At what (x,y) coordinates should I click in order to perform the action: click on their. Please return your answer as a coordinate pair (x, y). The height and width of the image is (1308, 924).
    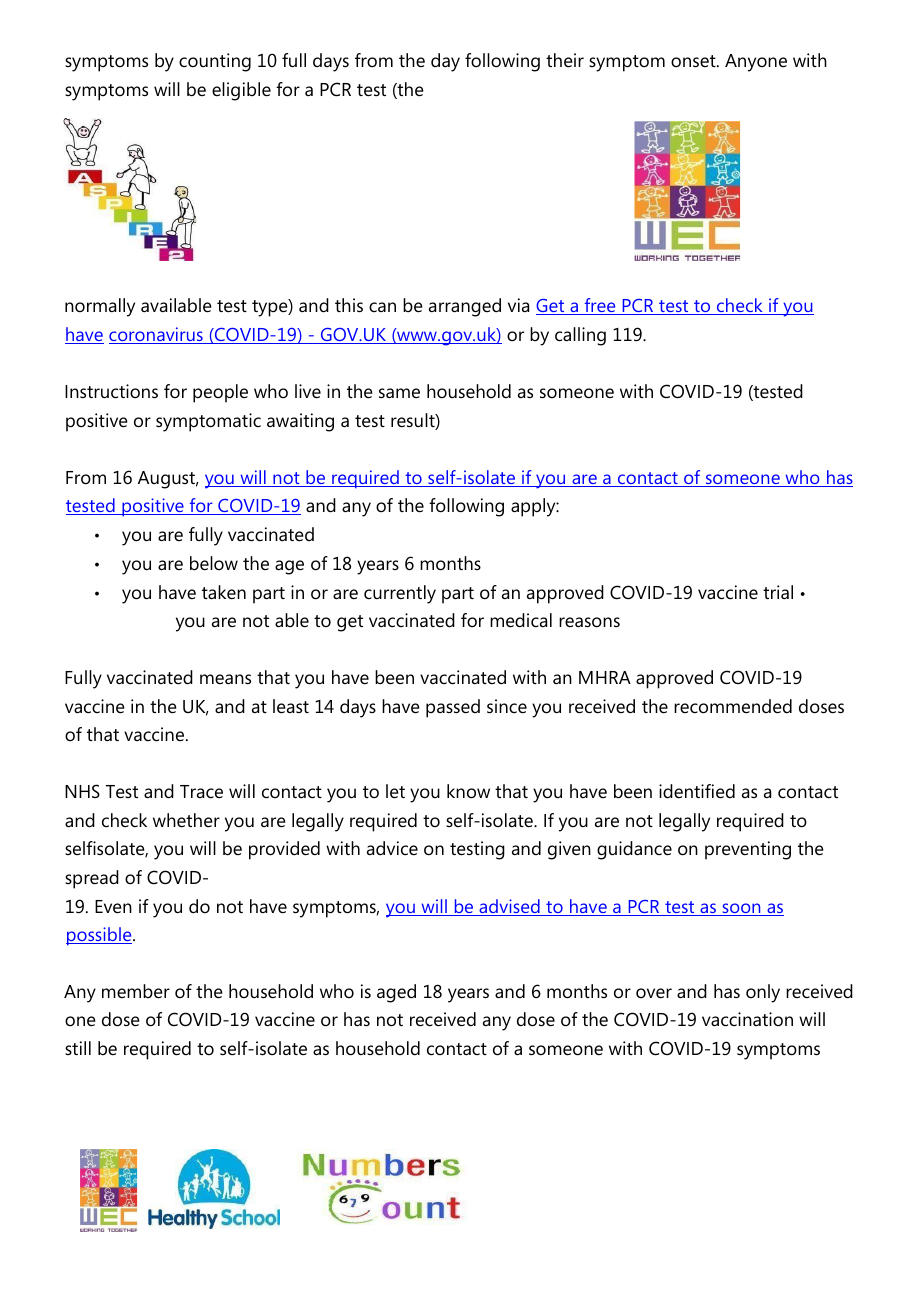
    Looking at the image, I should click on (565, 60).
